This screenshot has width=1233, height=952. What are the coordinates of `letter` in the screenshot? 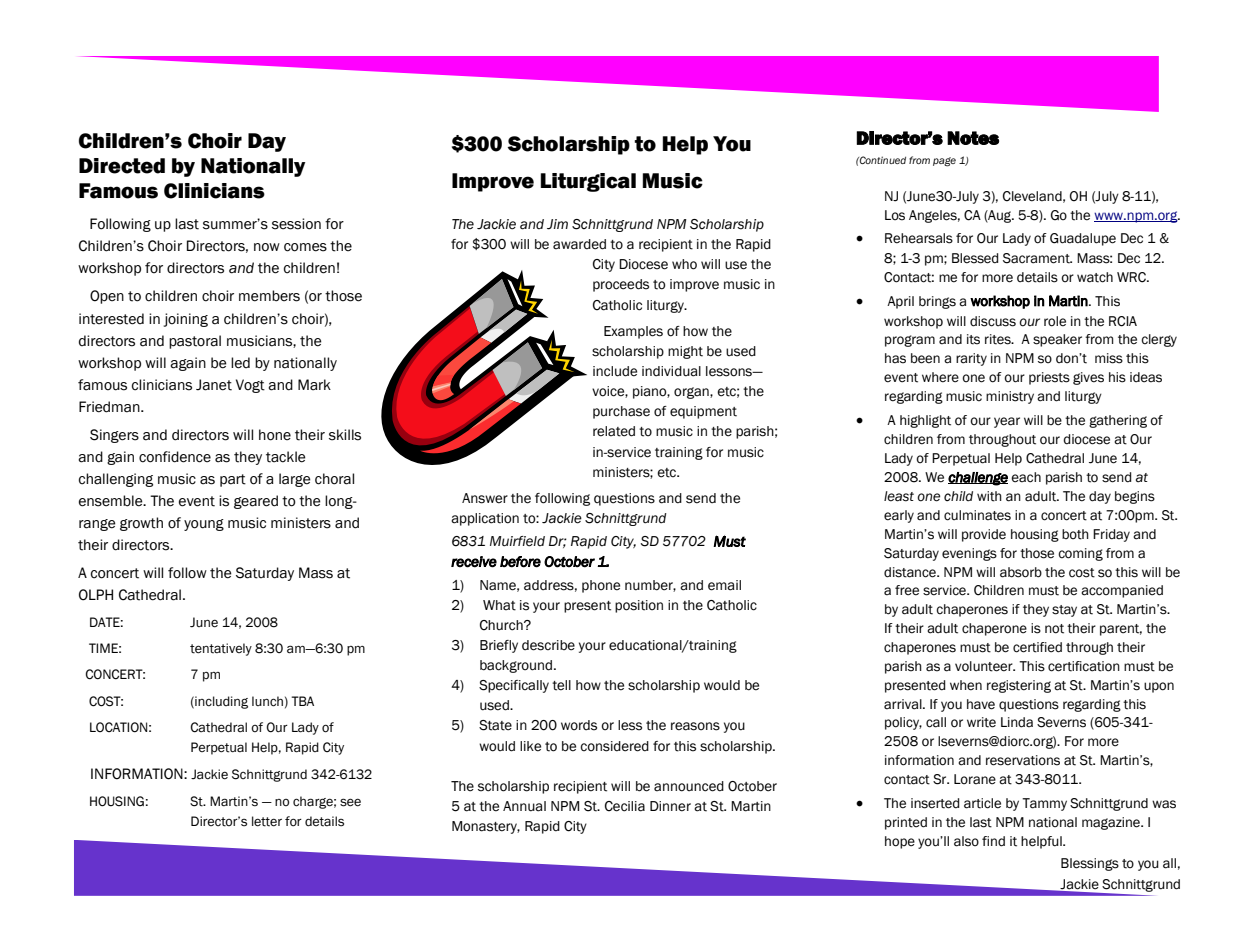 It's located at (267, 821).
